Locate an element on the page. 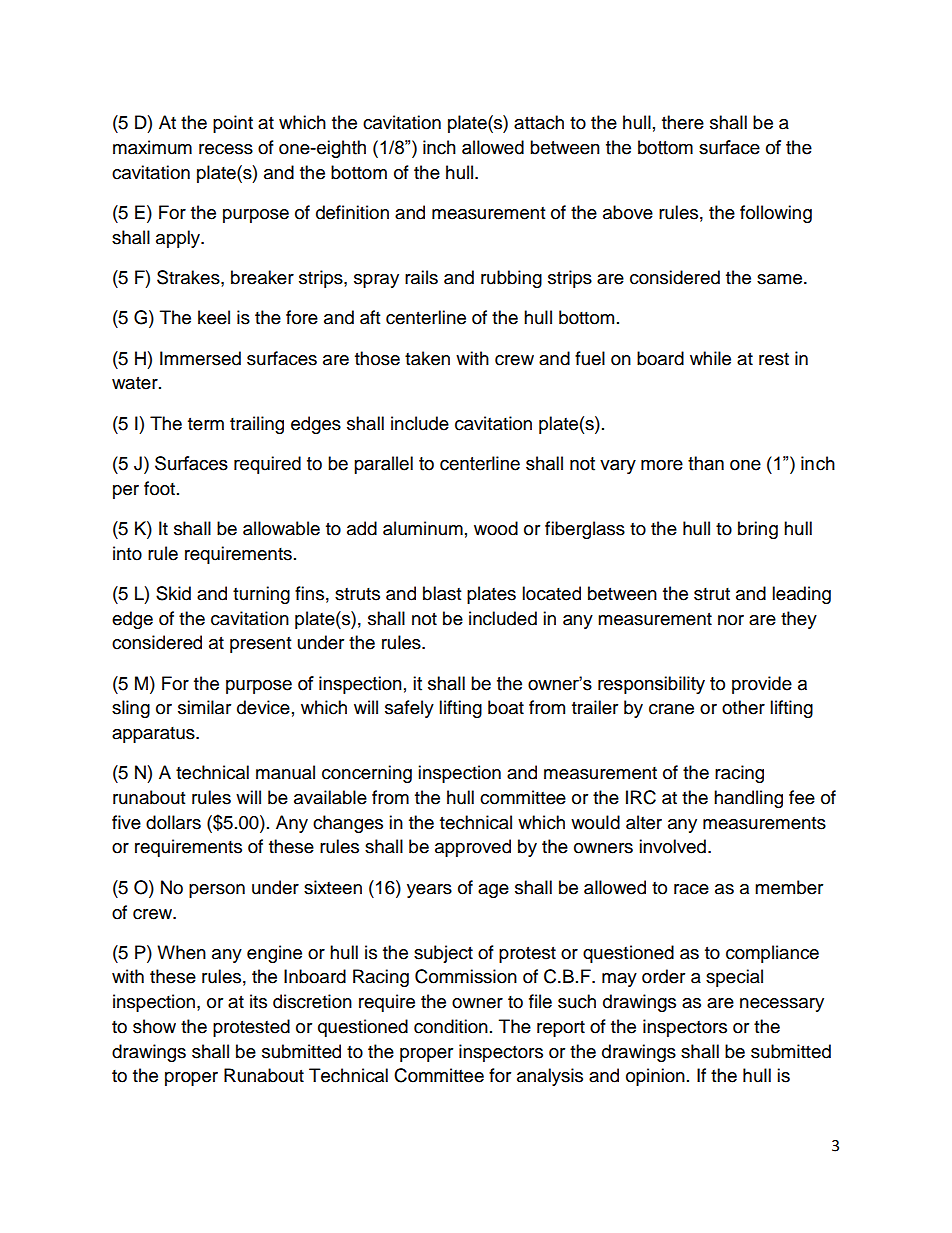  keel is located at coordinates (214, 317).
